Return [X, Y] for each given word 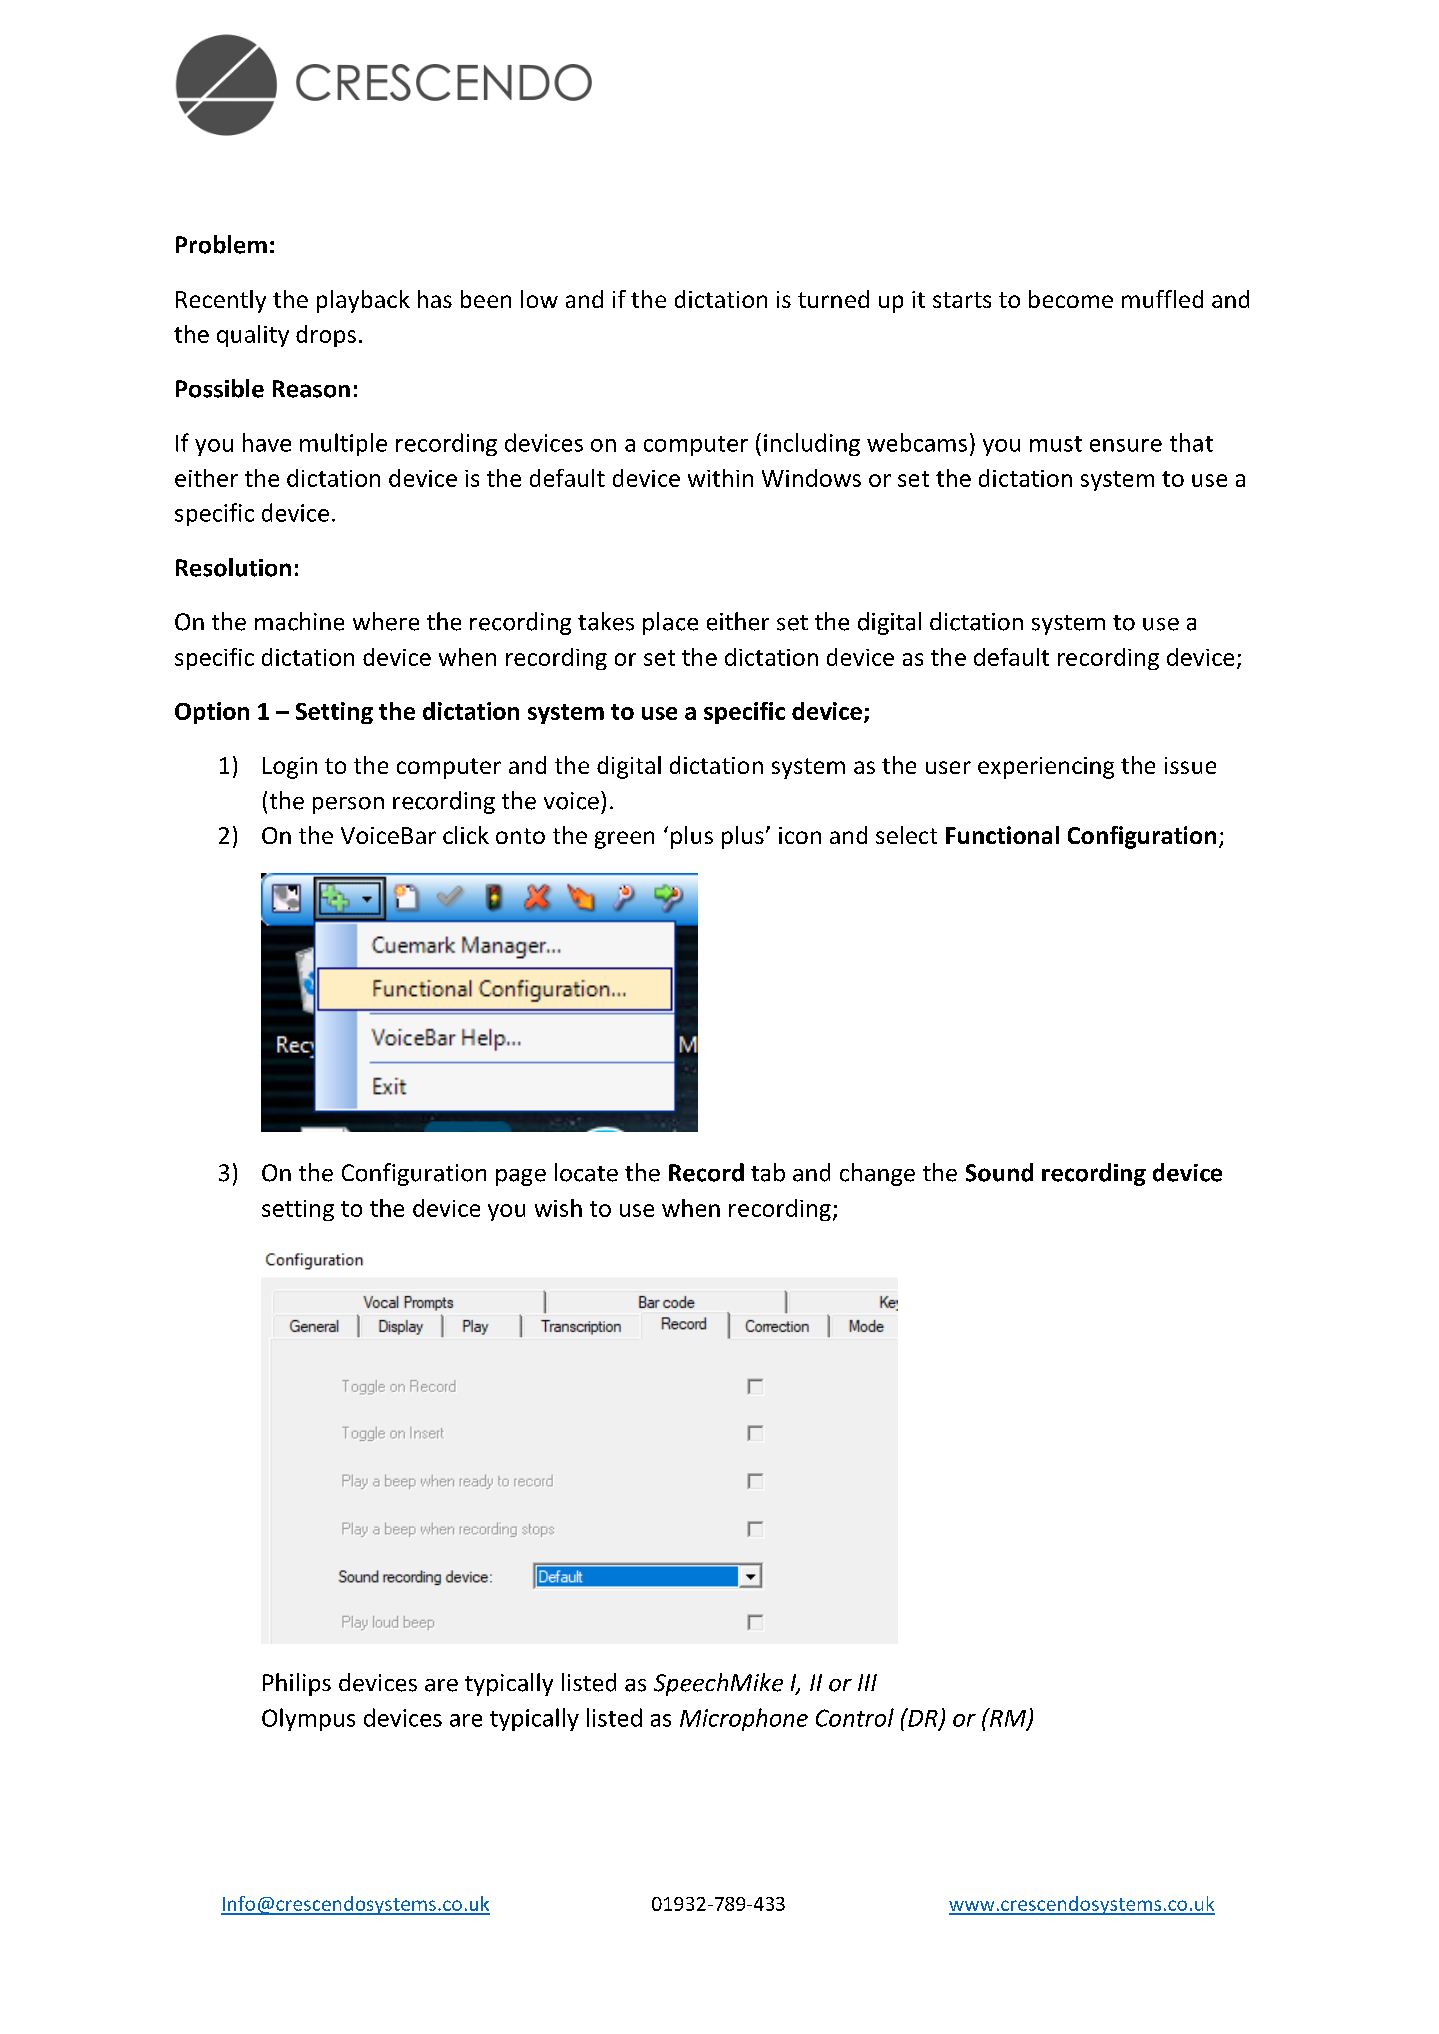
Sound [999, 1172]
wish [558, 1208]
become [1071, 299]
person [348, 805]
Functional [1002, 835]
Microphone [744, 1719]
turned [833, 299]
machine [299, 621]
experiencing [1046, 768]
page [521, 1177]
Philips [297, 1684]
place [670, 623]
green [624, 840]
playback [363, 301]
